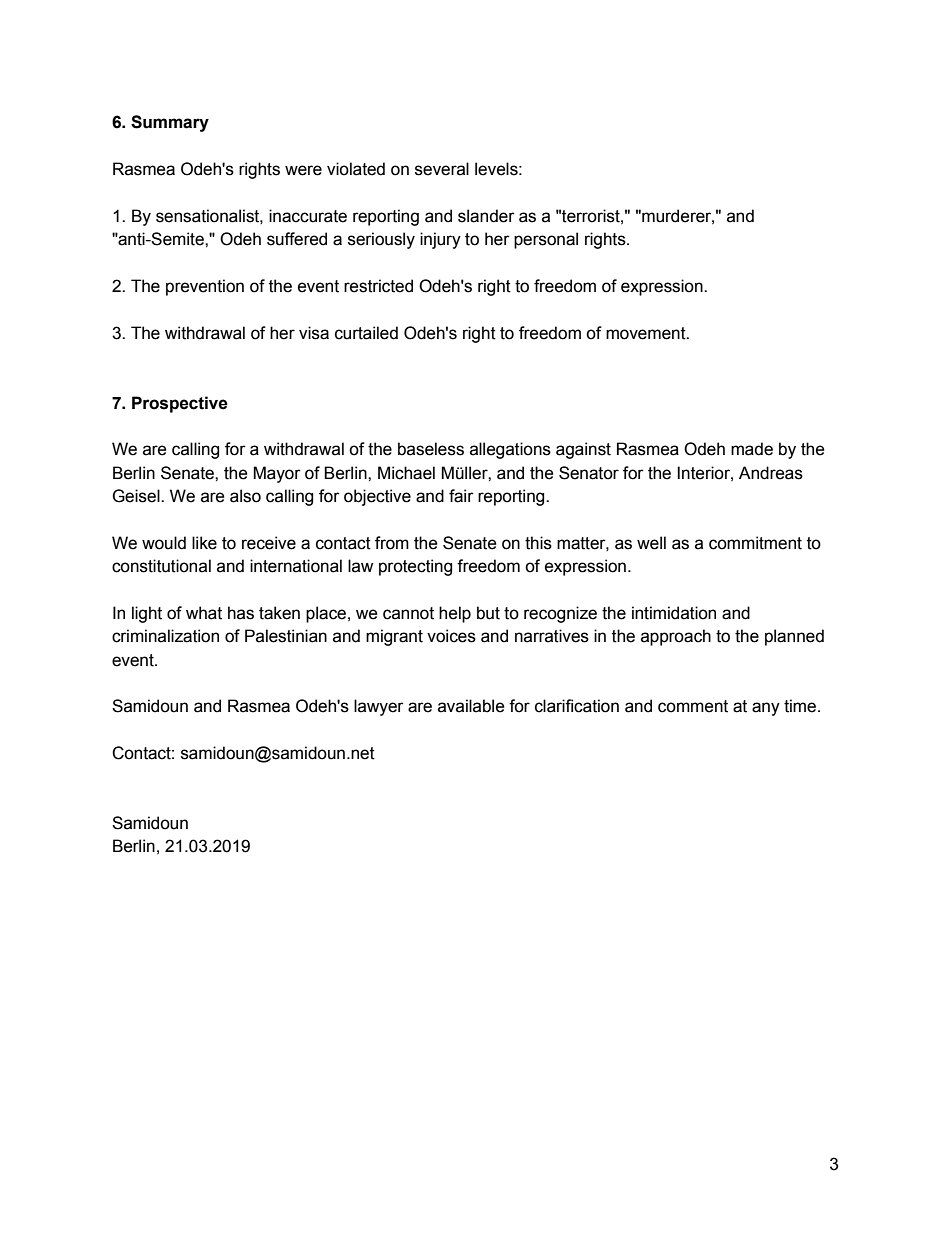 The width and height of the screenshot is (952, 1233). Describe the element at coordinates (204, 543) in the screenshot. I see `like` at that location.
